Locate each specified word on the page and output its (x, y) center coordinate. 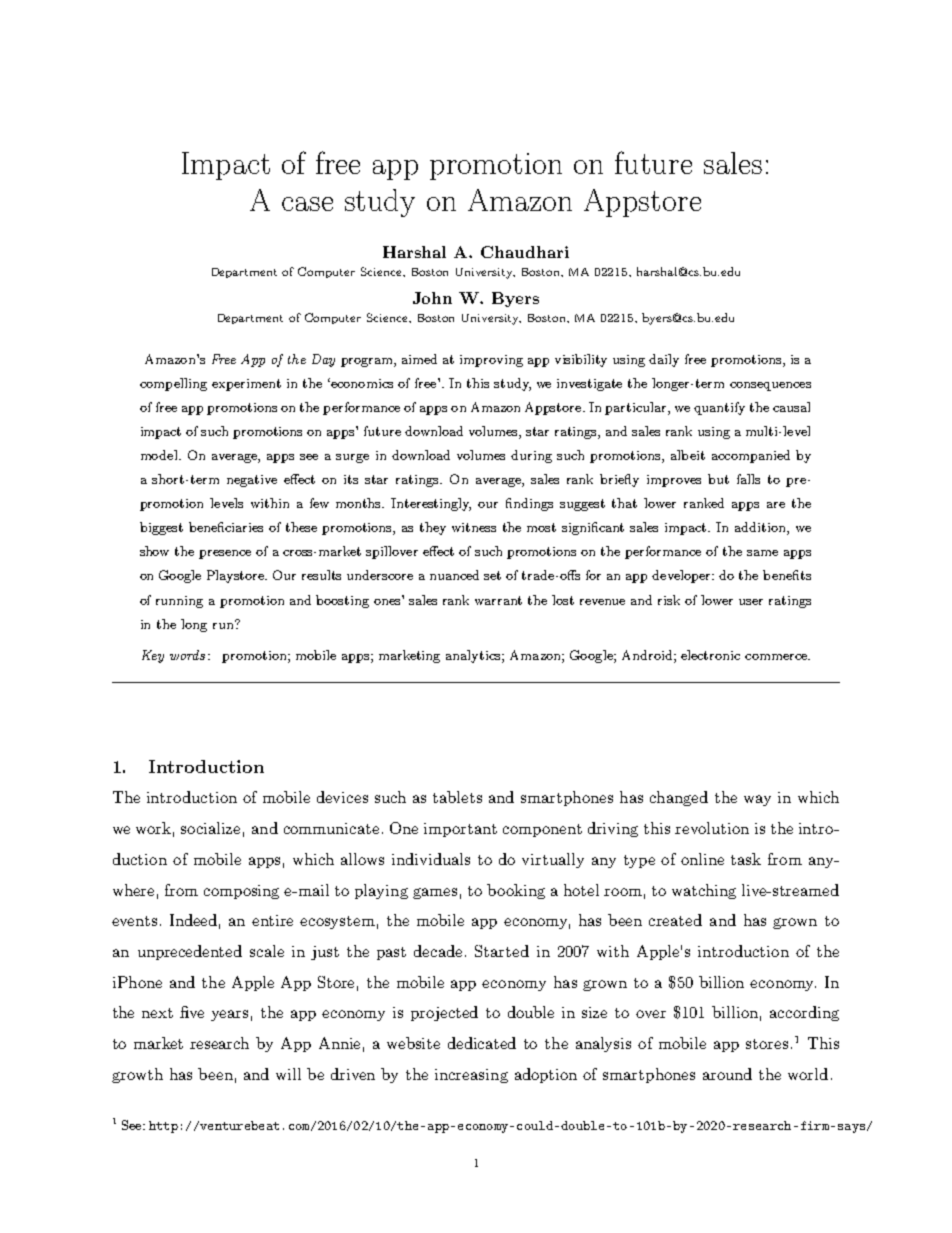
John (432, 298)
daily (664, 360)
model (160, 455)
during (531, 456)
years (229, 1015)
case (307, 204)
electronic (710, 655)
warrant (498, 600)
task (746, 859)
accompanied (751, 456)
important (460, 830)
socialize (210, 828)
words (187, 655)
